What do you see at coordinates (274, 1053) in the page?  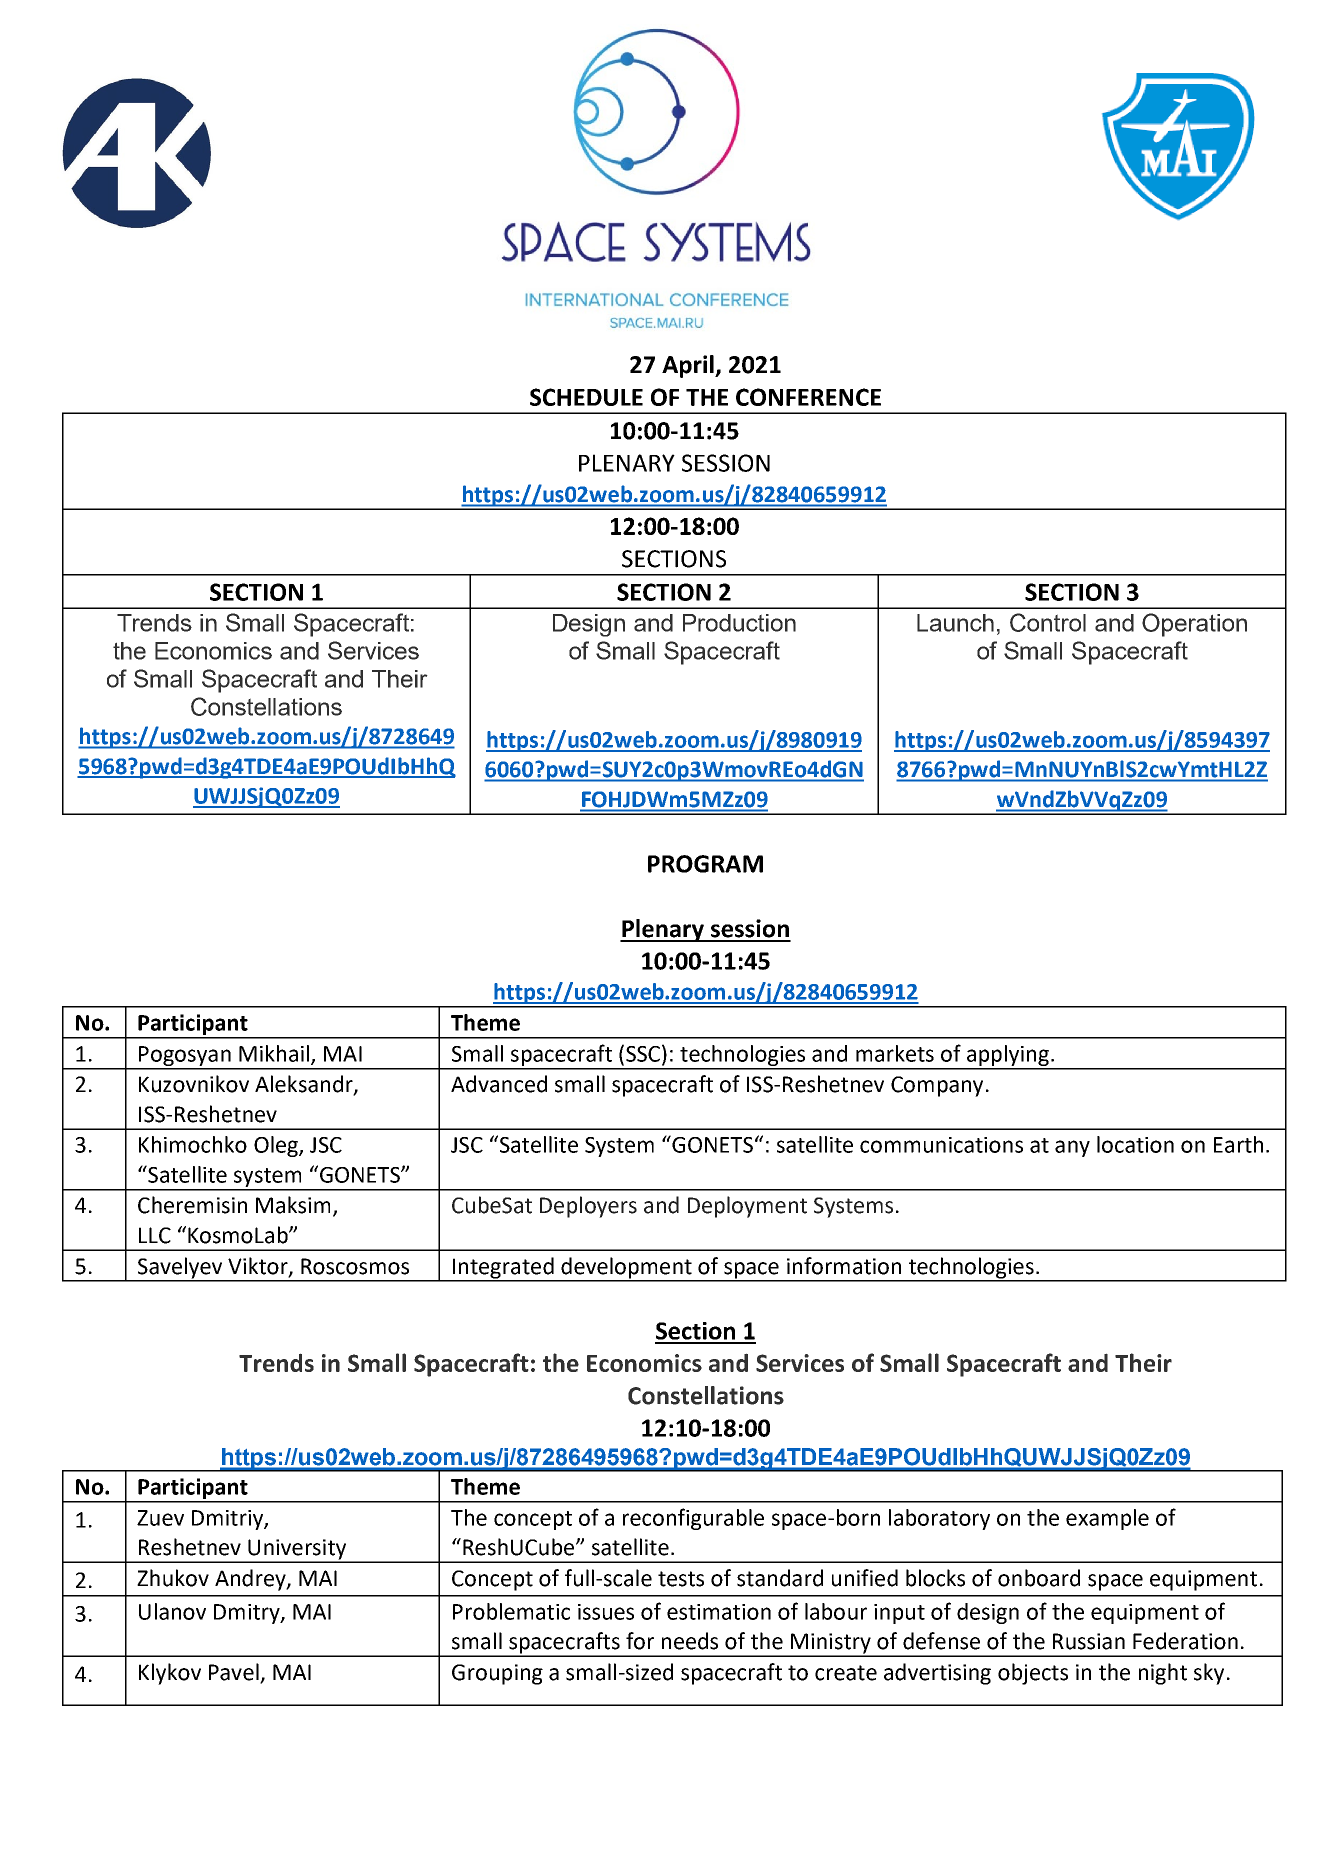 I see `Mikhail` at bounding box center [274, 1053].
